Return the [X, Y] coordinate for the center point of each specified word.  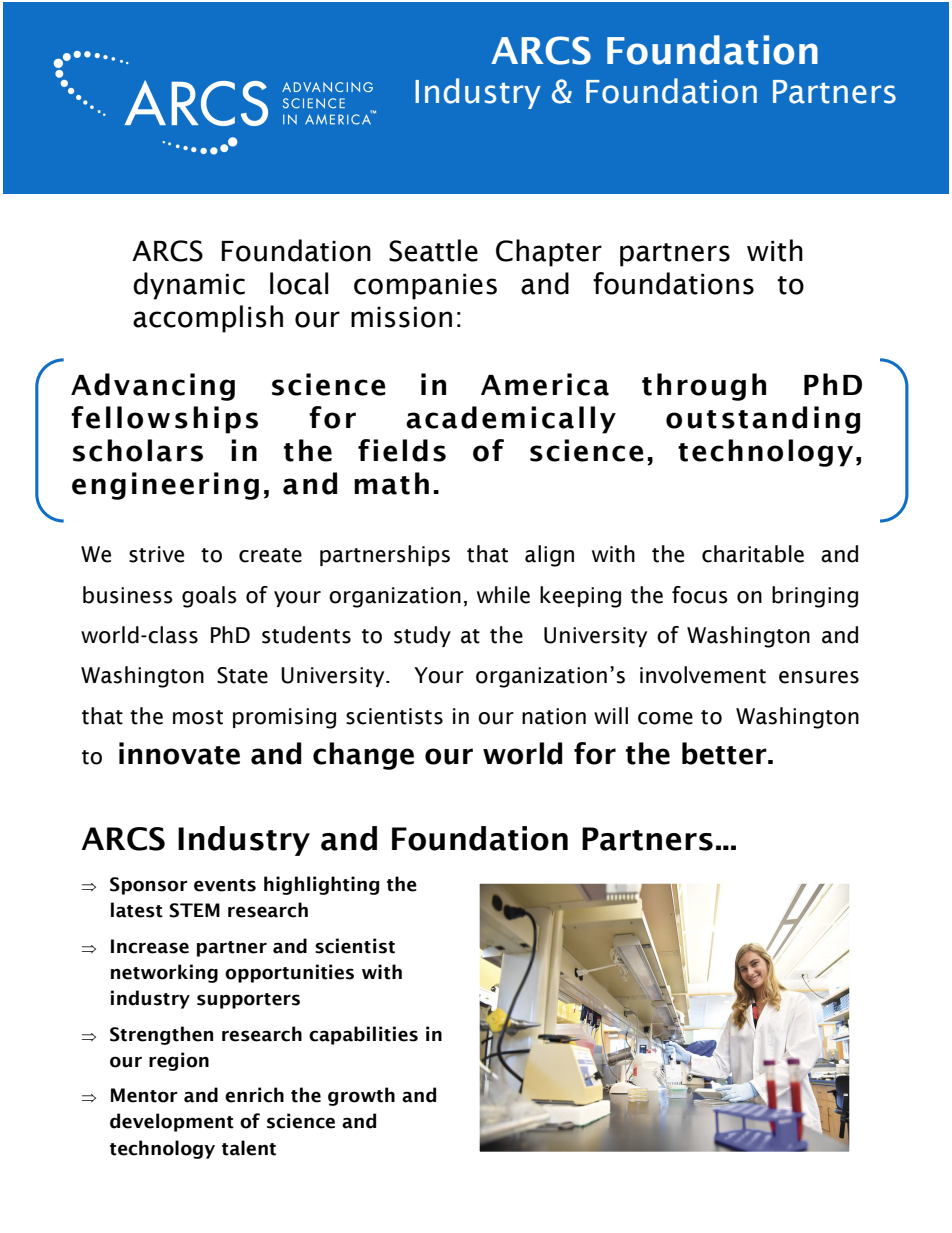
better [725, 753]
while [503, 595]
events [225, 885]
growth [361, 1096]
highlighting [321, 885]
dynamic [189, 286]
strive [156, 554]
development [172, 1122]
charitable [753, 554]
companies [425, 287]
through [704, 387]
